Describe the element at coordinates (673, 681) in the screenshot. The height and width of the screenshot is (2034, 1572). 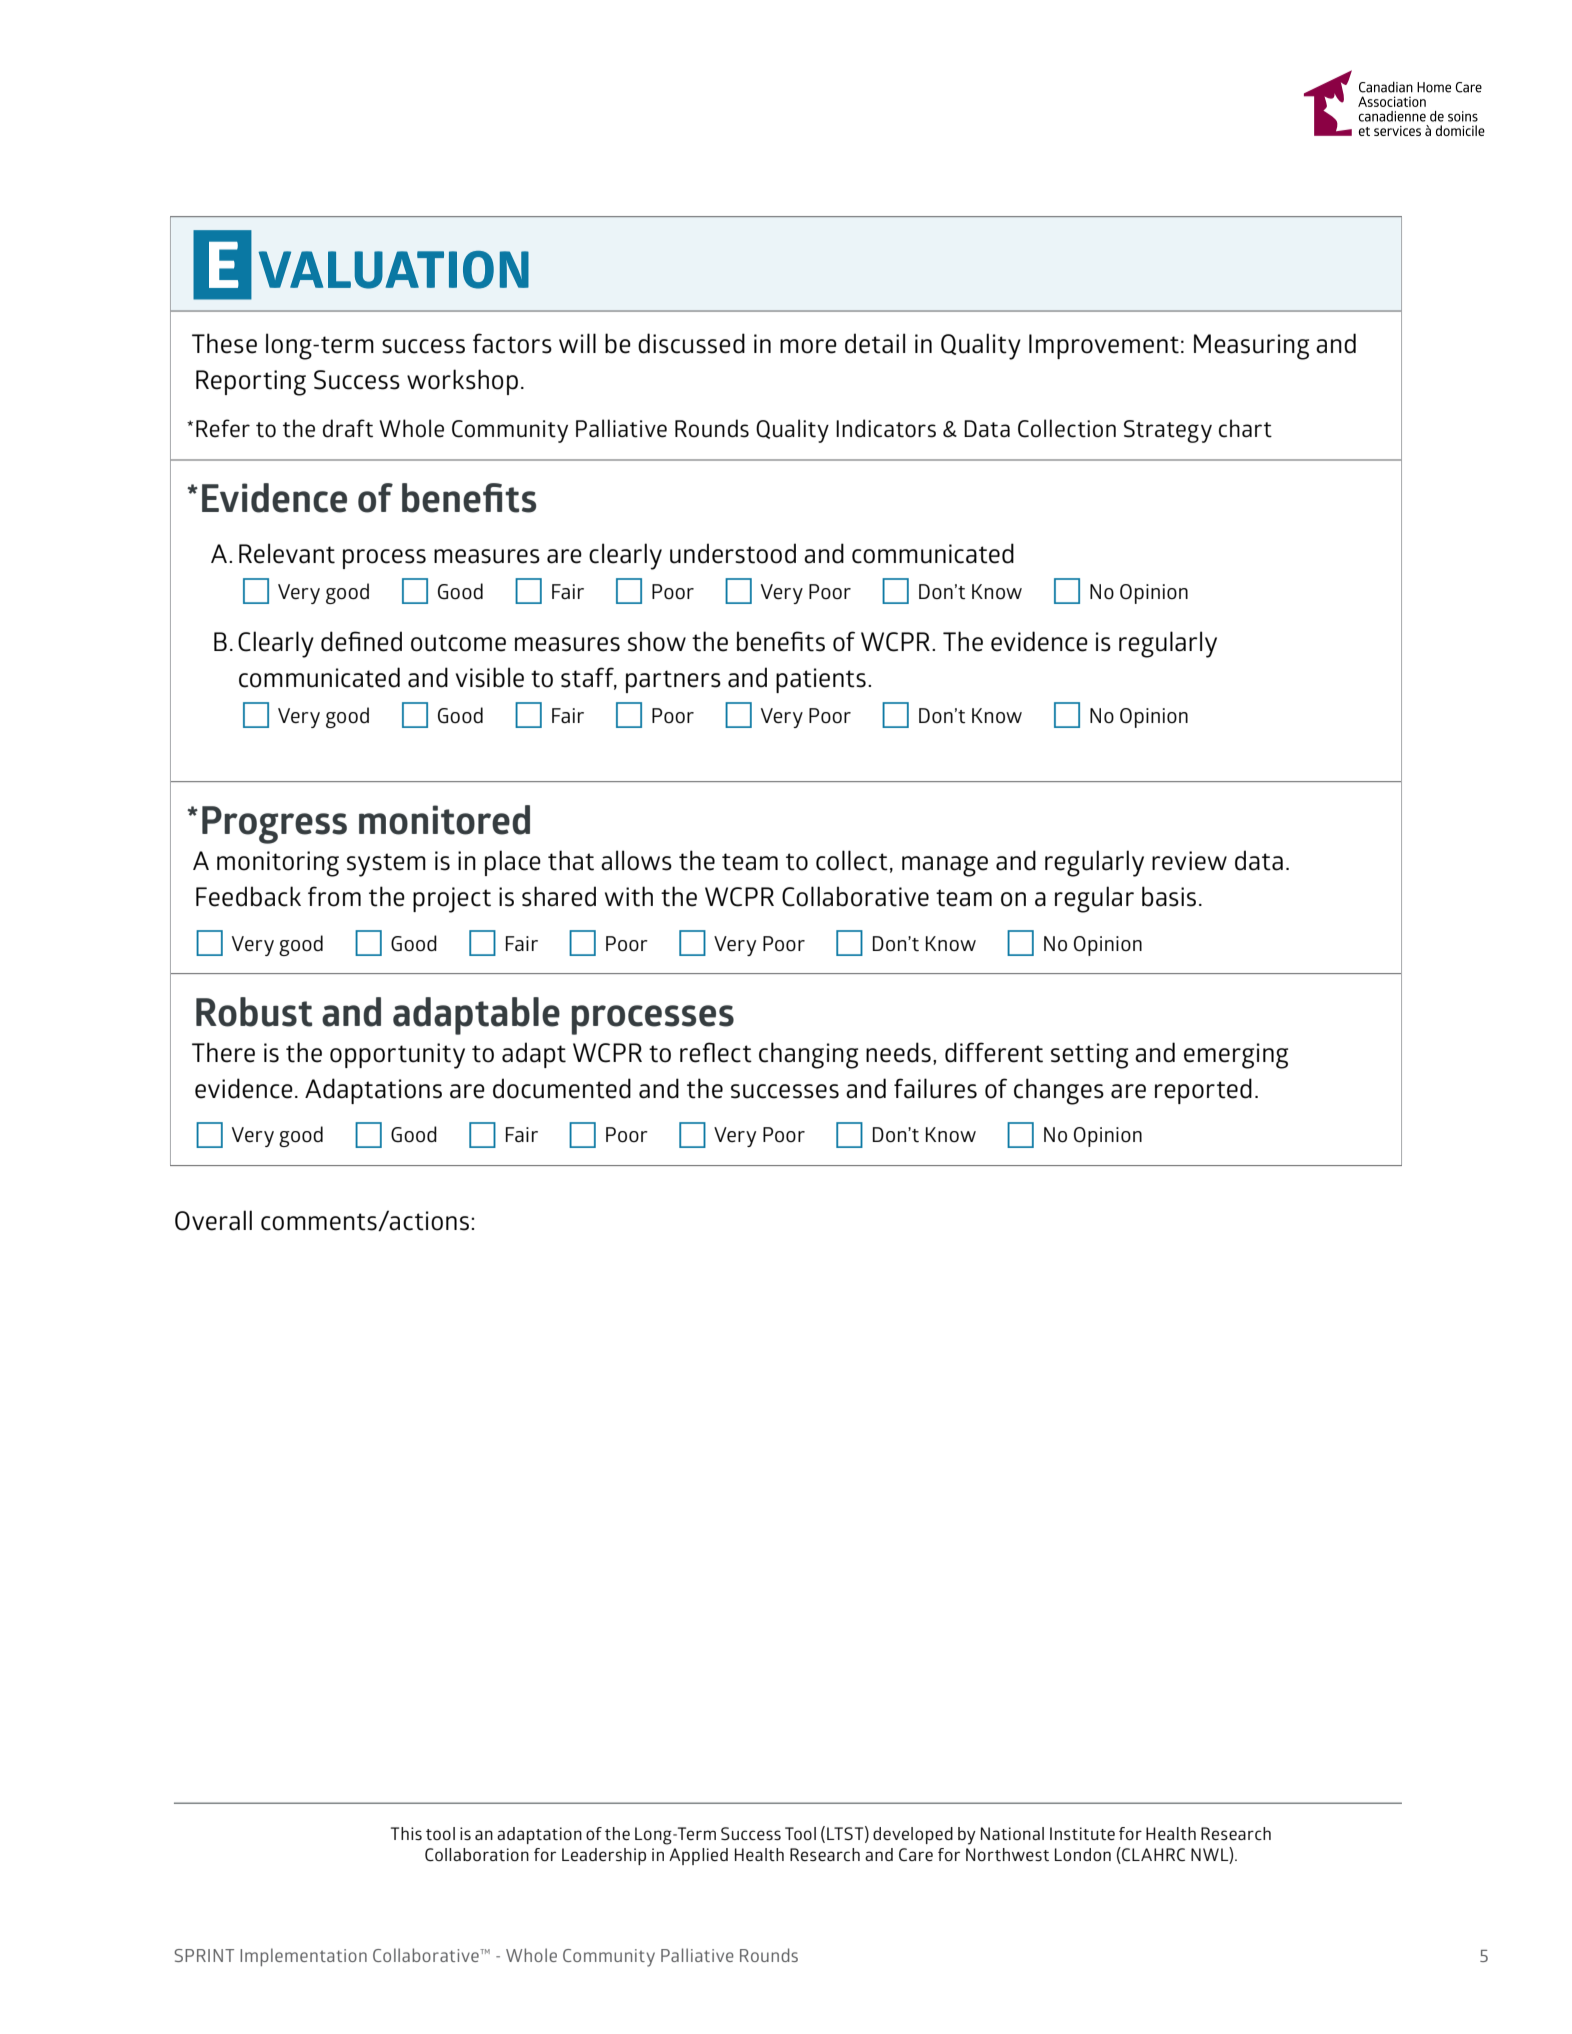
I see `partners` at that location.
